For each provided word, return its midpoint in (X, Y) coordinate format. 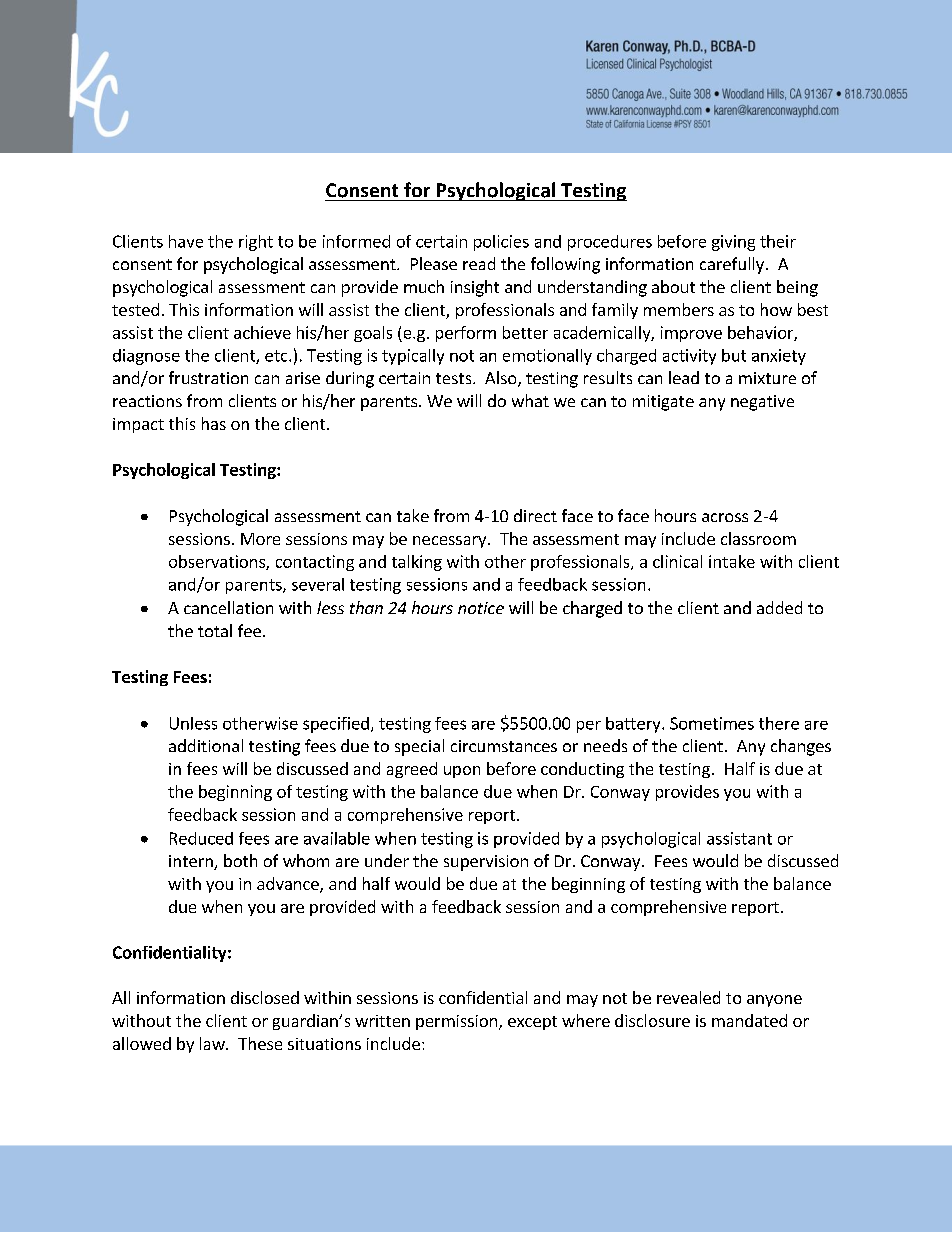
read (479, 263)
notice (481, 608)
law (213, 1043)
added (779, 607)
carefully (732, 265)
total (215, 630)
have (186, 241)
